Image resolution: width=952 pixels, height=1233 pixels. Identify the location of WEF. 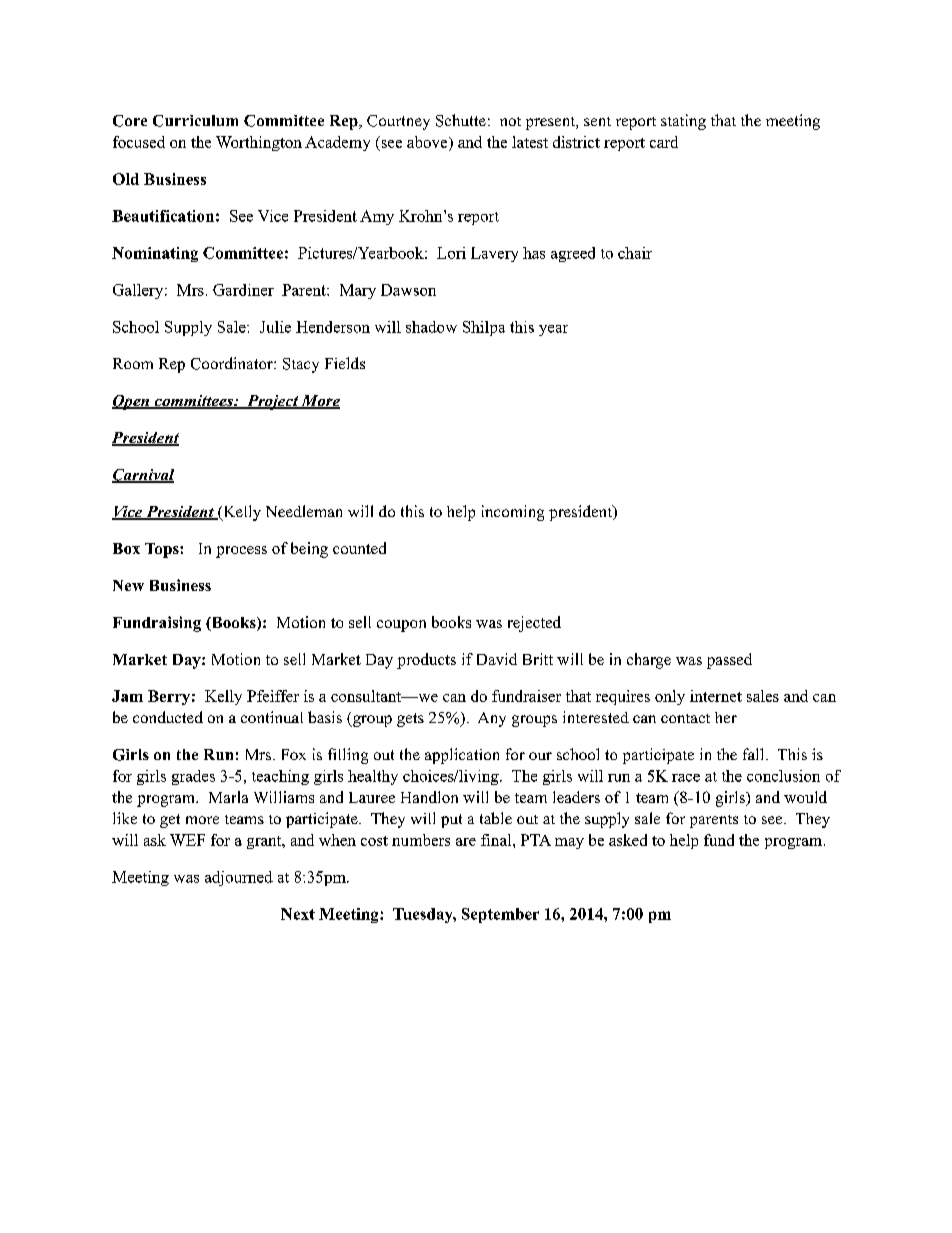
(187, 840).
